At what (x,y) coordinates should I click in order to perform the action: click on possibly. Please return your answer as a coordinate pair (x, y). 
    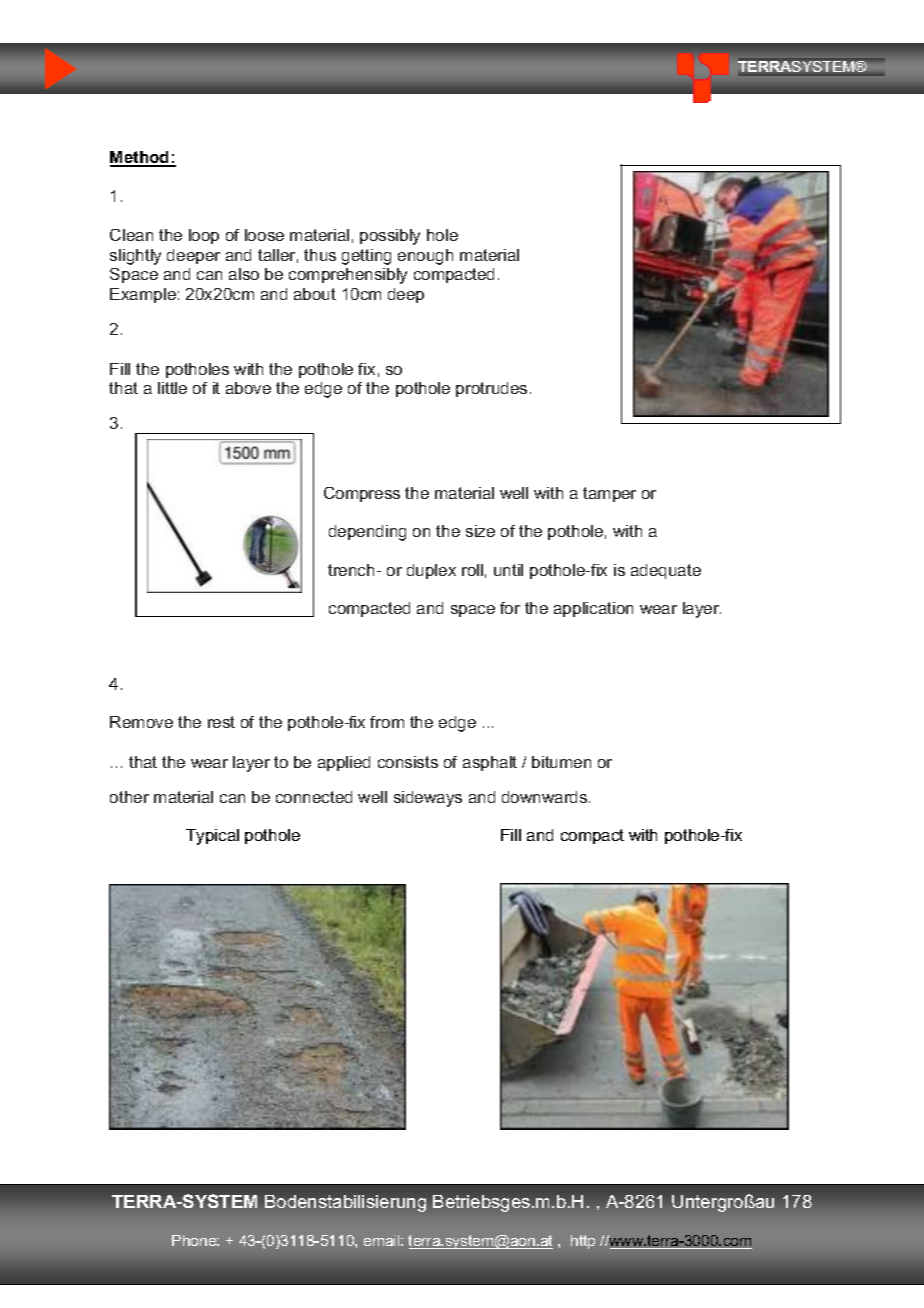
    Looking at the image, I should click on (390, 237).
